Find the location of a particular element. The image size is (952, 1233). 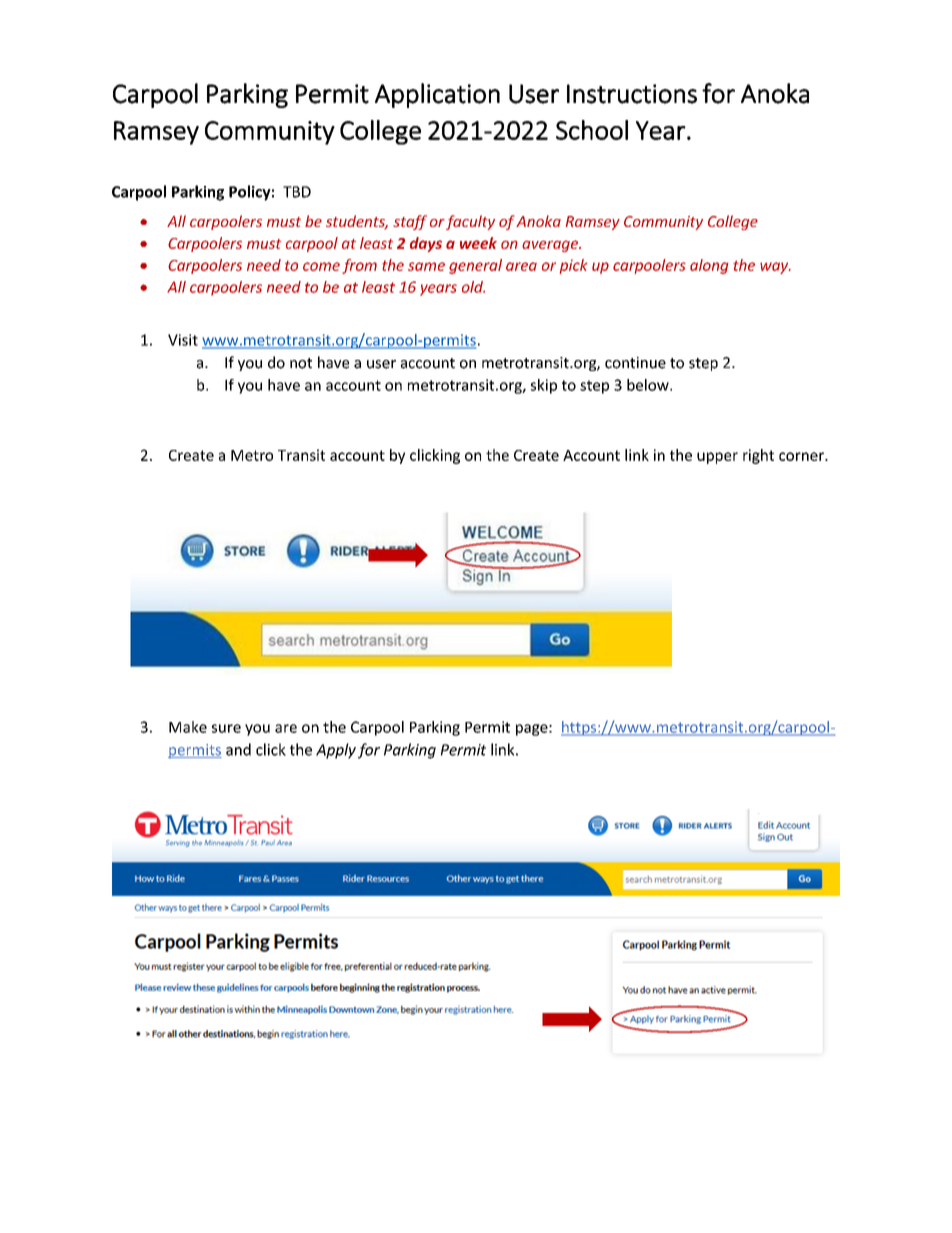

not is located at coordinates (301, 363).
